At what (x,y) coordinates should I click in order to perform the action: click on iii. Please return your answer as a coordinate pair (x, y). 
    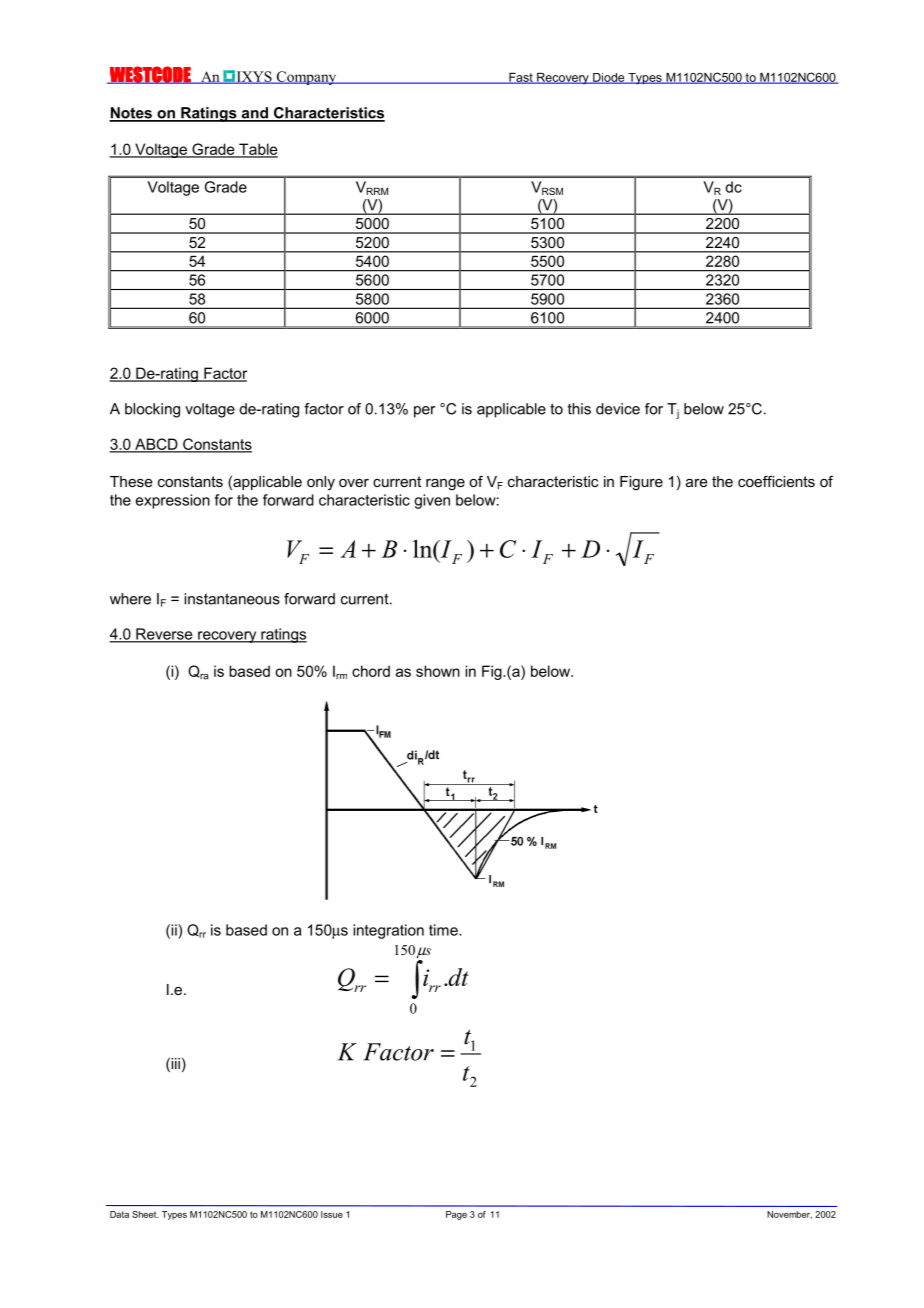
    Looking at the image, I should click on (174, 1063).
